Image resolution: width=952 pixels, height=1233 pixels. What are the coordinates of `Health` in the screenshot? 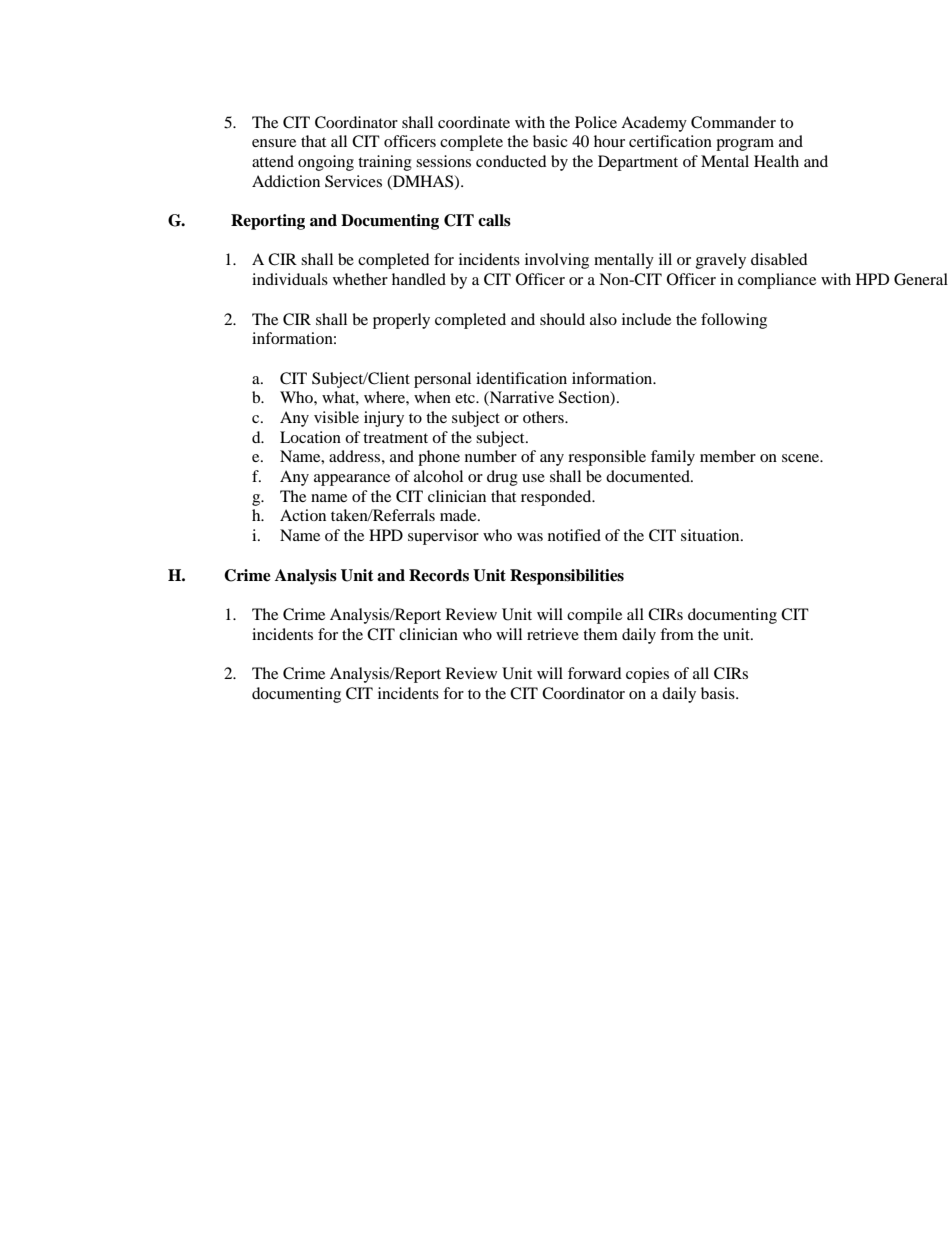 It's located at (776, 161).
